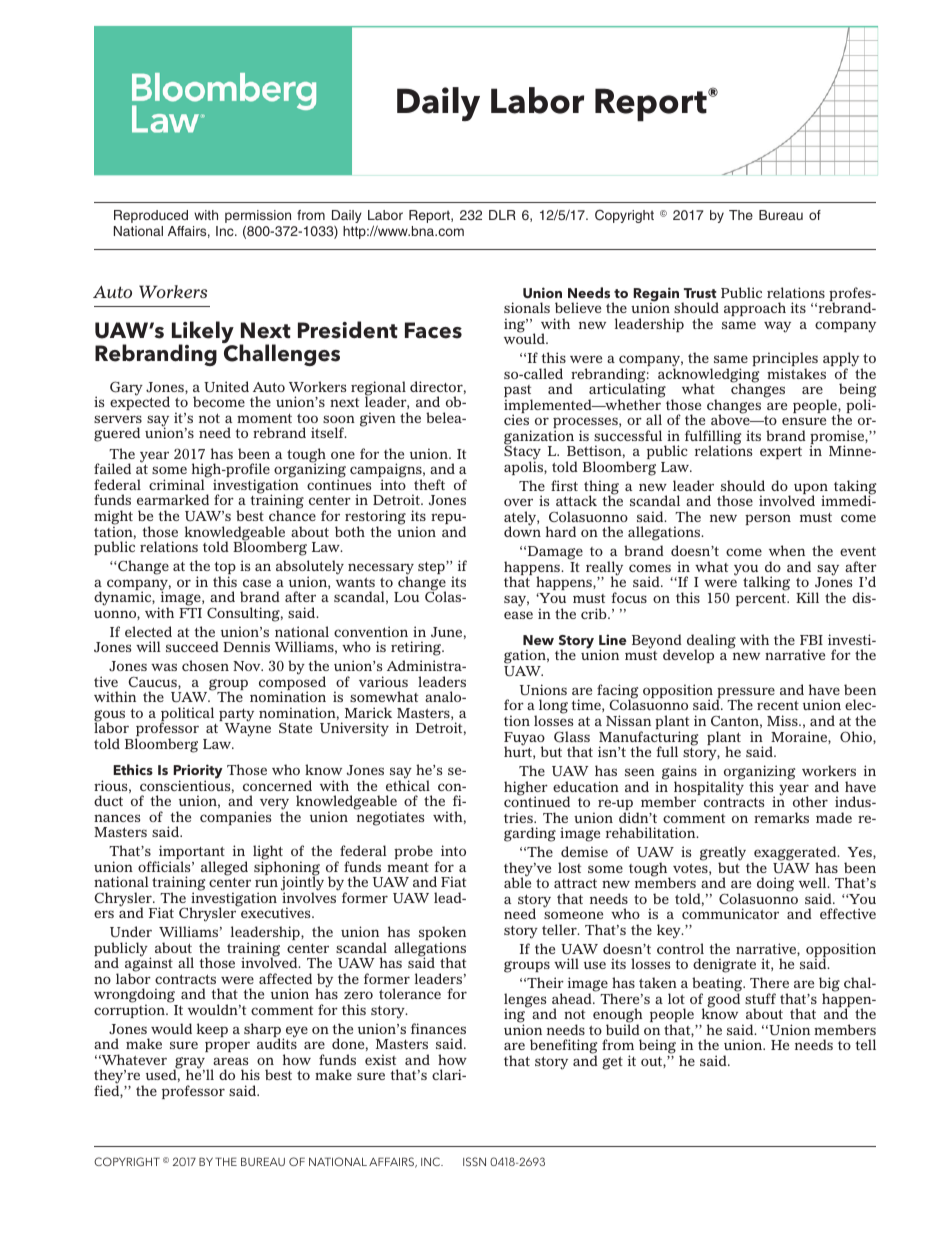 This image has width=952, height=1233. What do you see at coordinates (522, 453) in the image?
I see `Stacy` at bounding box center [522, 453].
